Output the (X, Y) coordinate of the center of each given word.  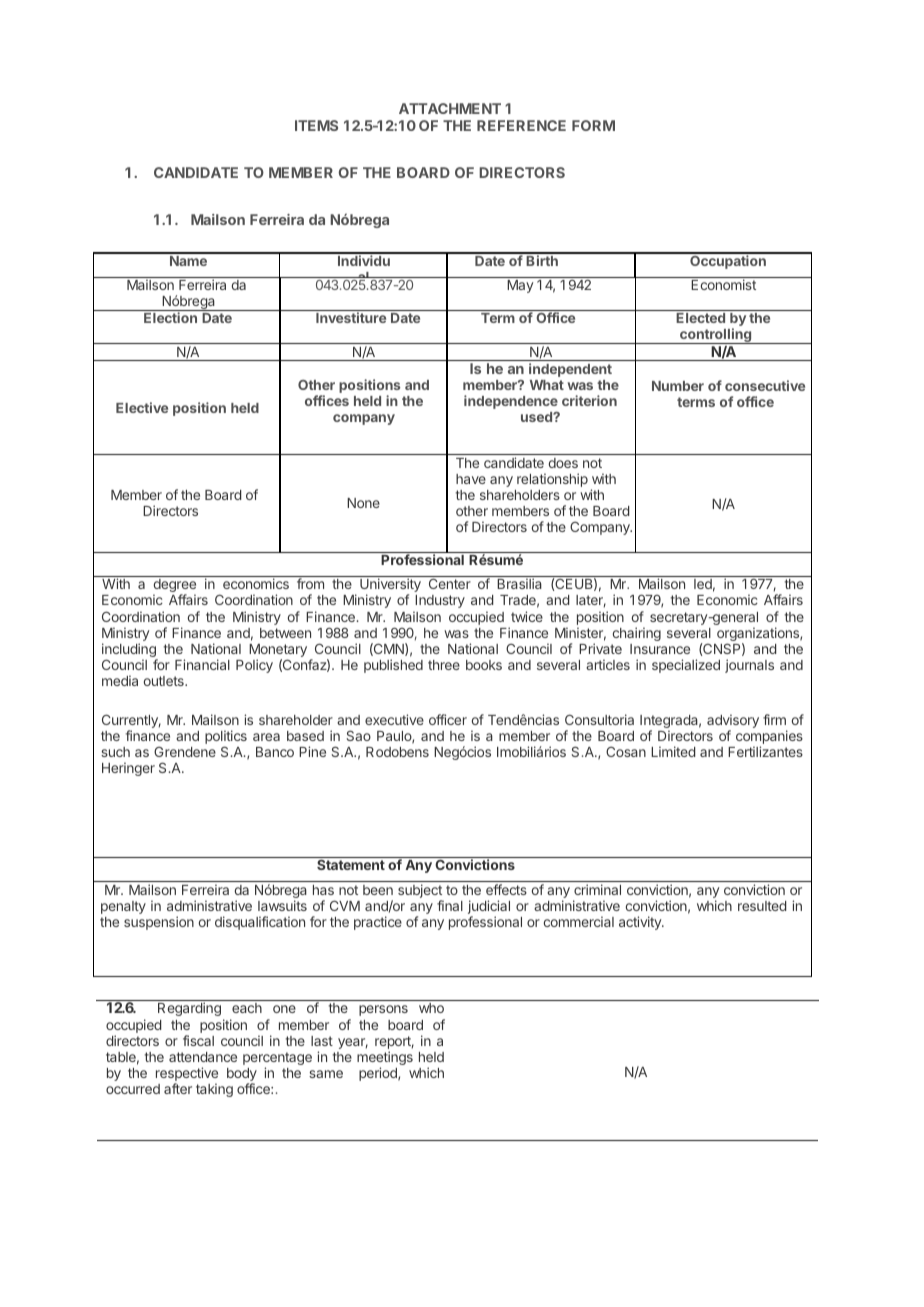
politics (226, 738)
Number (678, 386)
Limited (673, 751)
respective (187, 1075)
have (471, 479)
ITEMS (316, 125)
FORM (593, 125)
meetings (385, 1059)
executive (394, 719)
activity (641, 923)
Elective (142, 407)
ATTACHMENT (450, 108)
